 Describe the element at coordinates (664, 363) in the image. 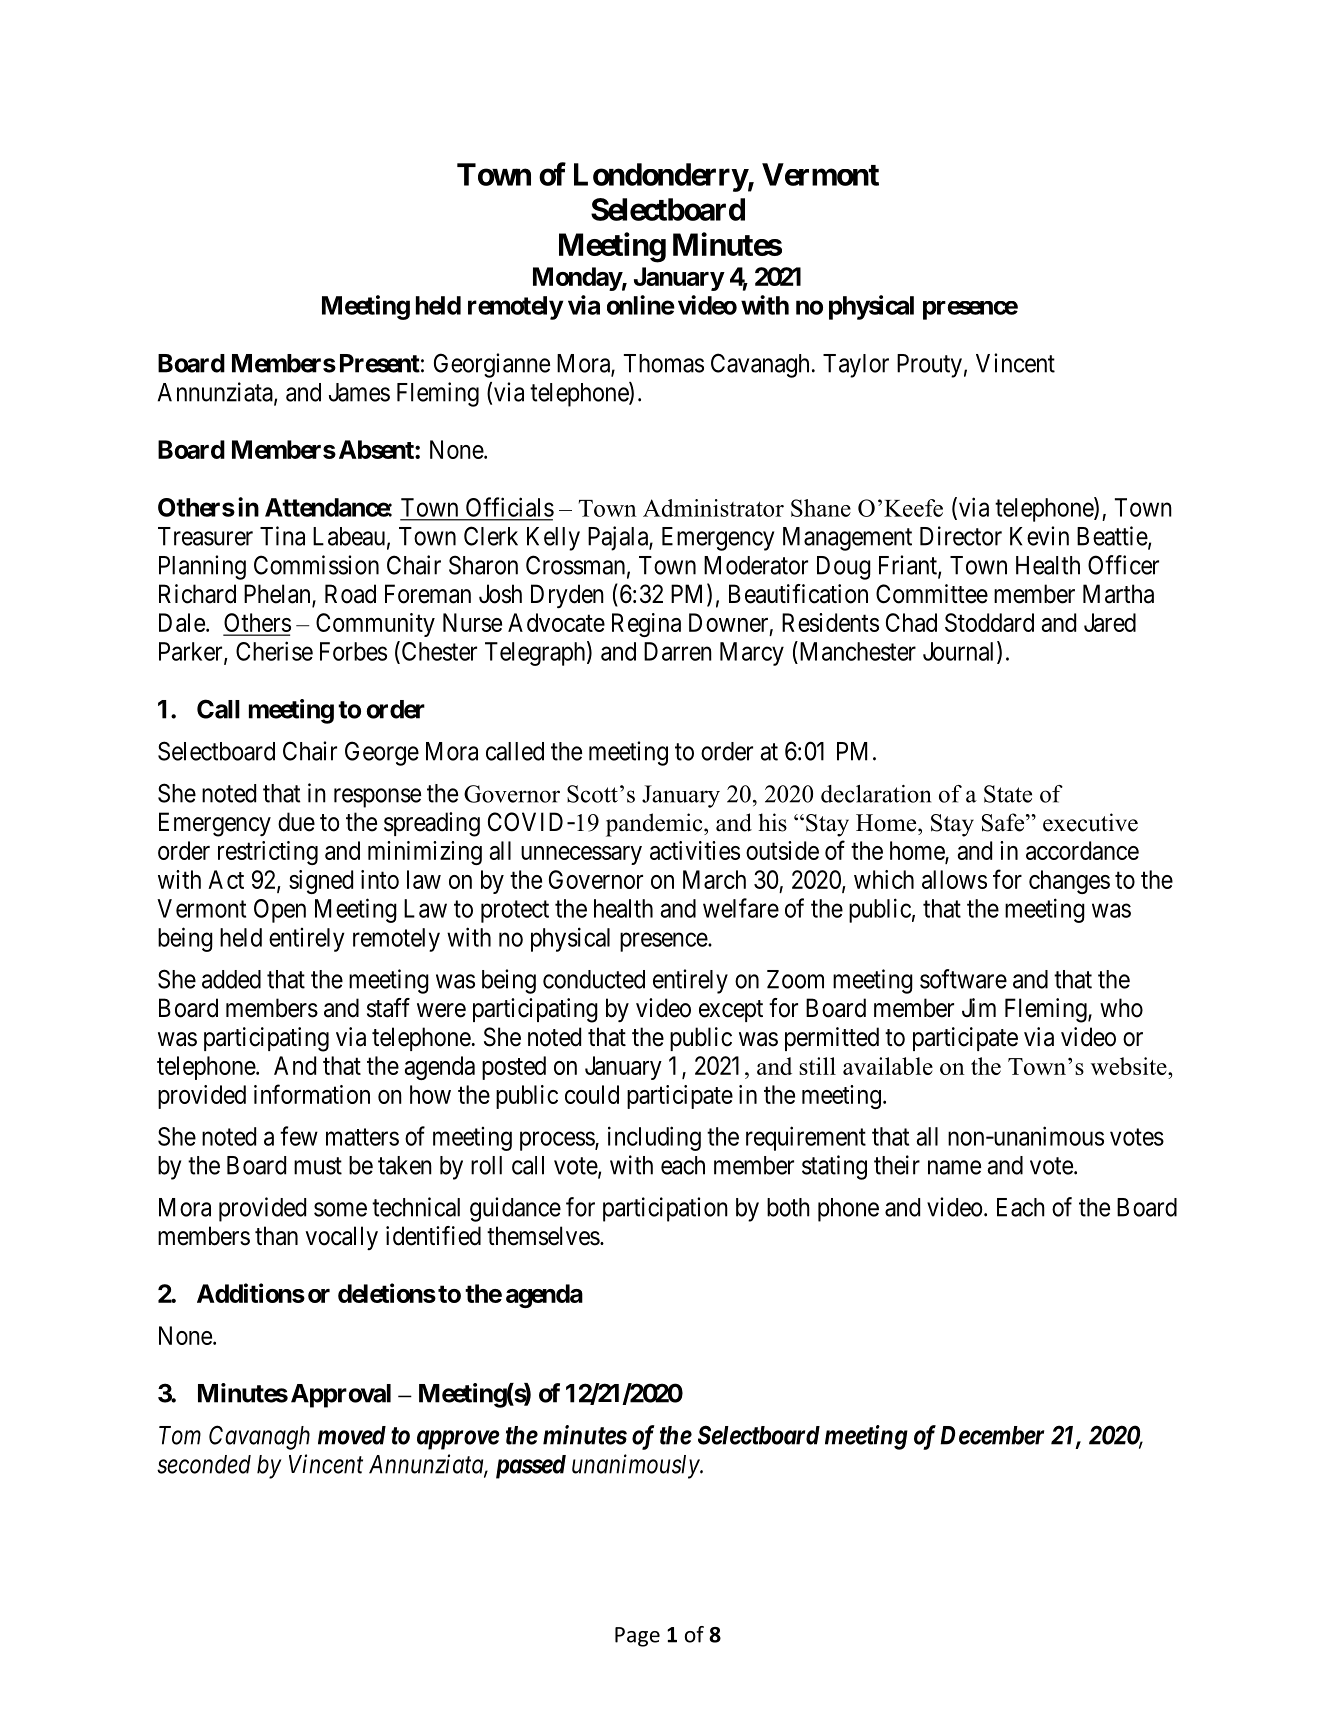

I see `Thomas` at that location.
